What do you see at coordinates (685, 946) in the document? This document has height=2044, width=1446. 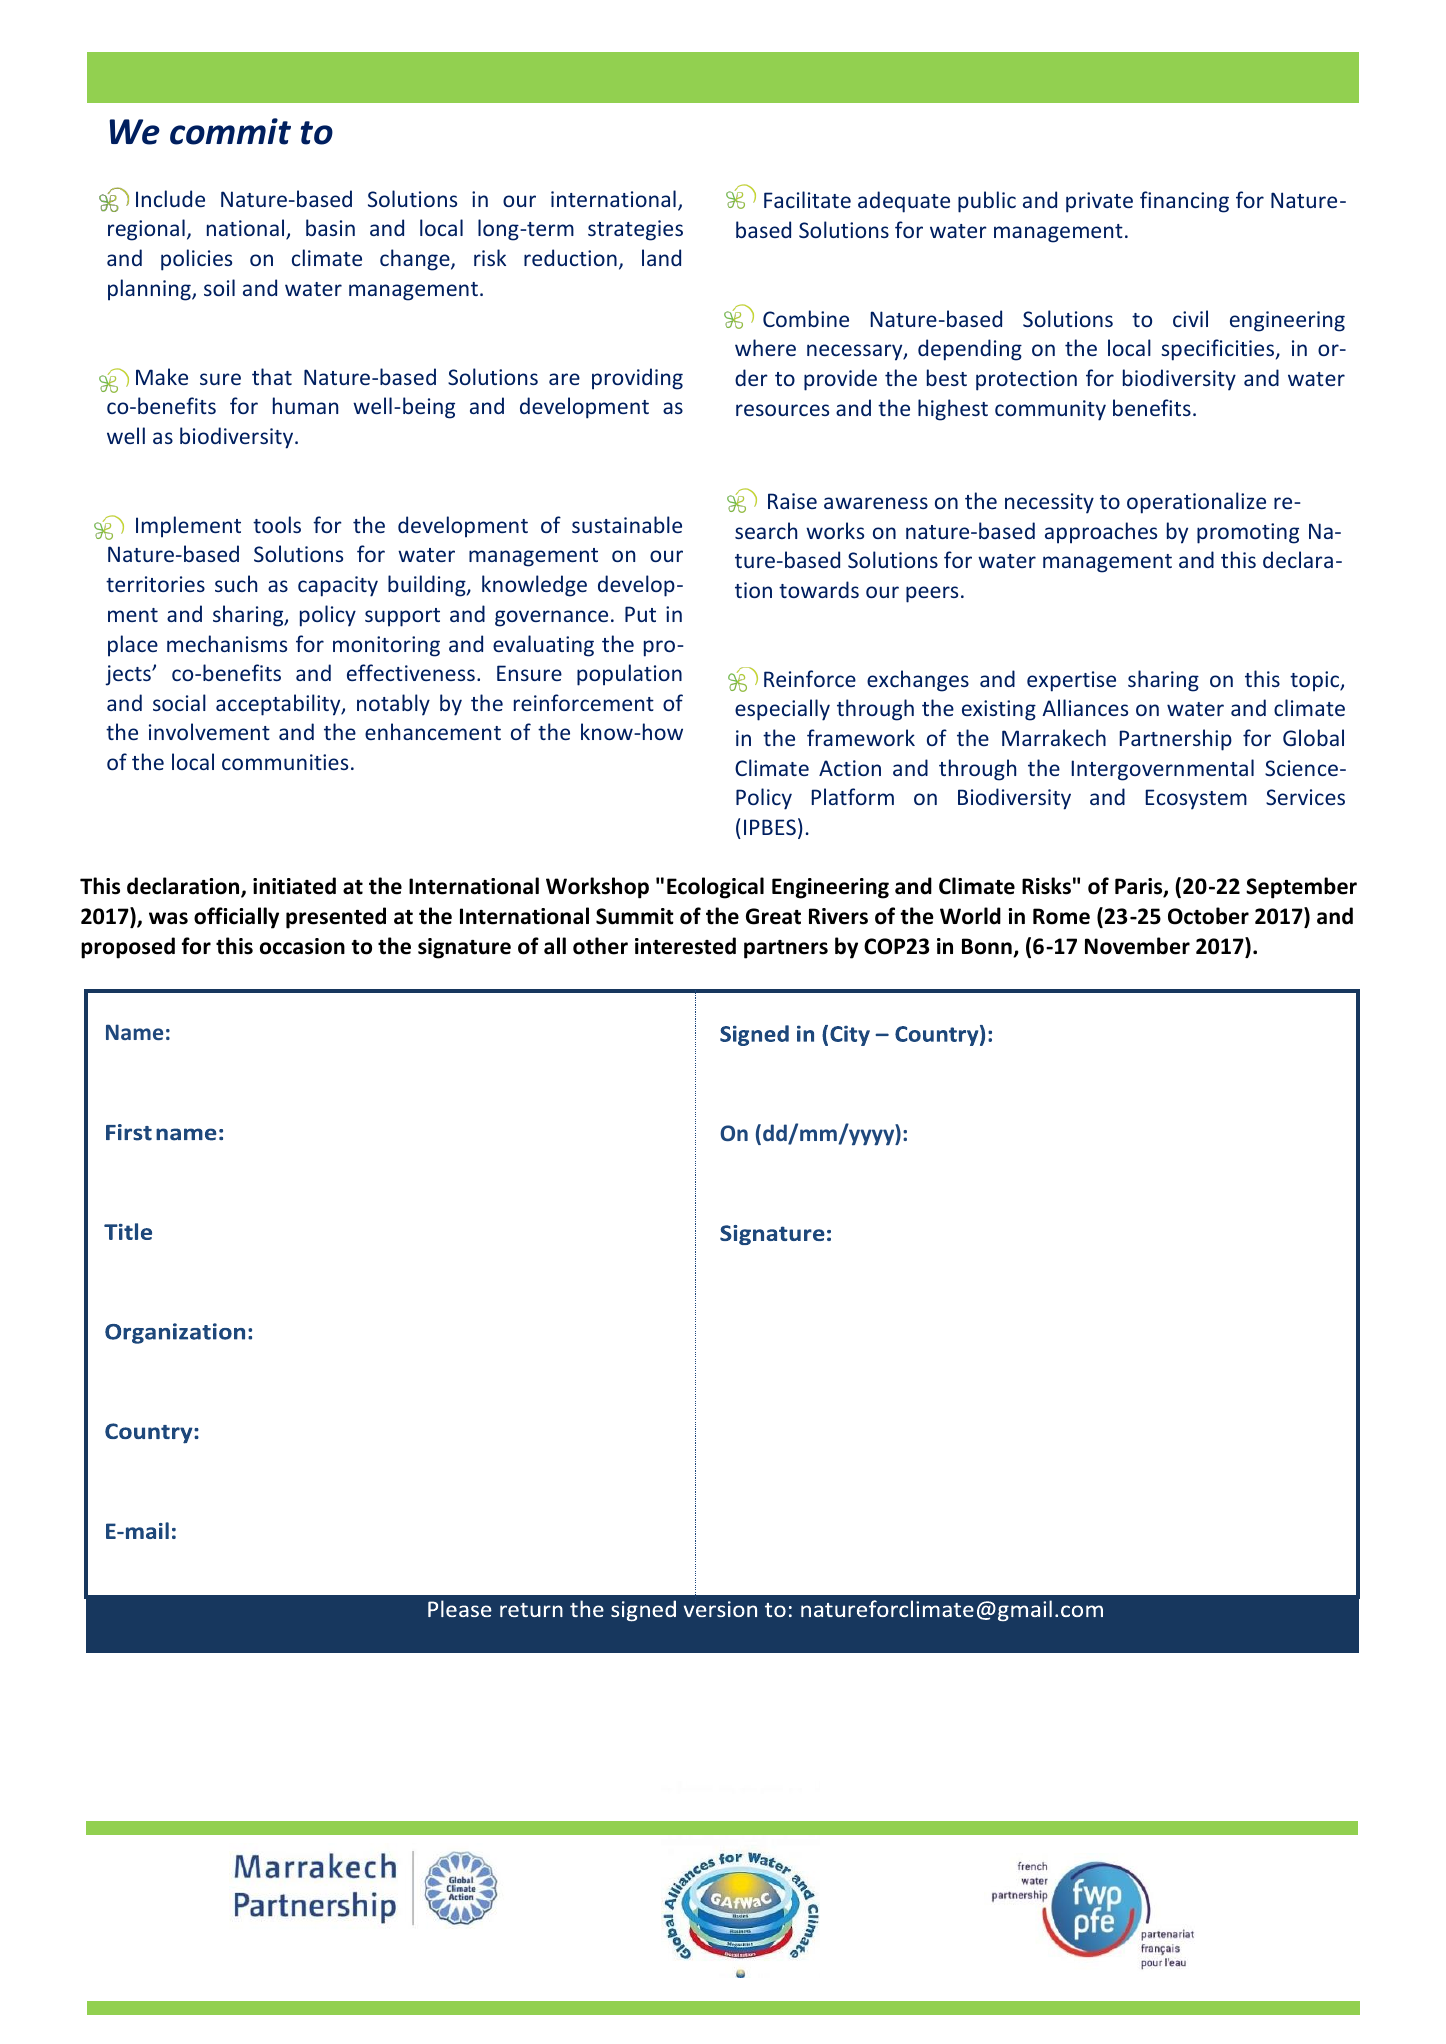 I see `interested` at bounding box center [685, 946].
